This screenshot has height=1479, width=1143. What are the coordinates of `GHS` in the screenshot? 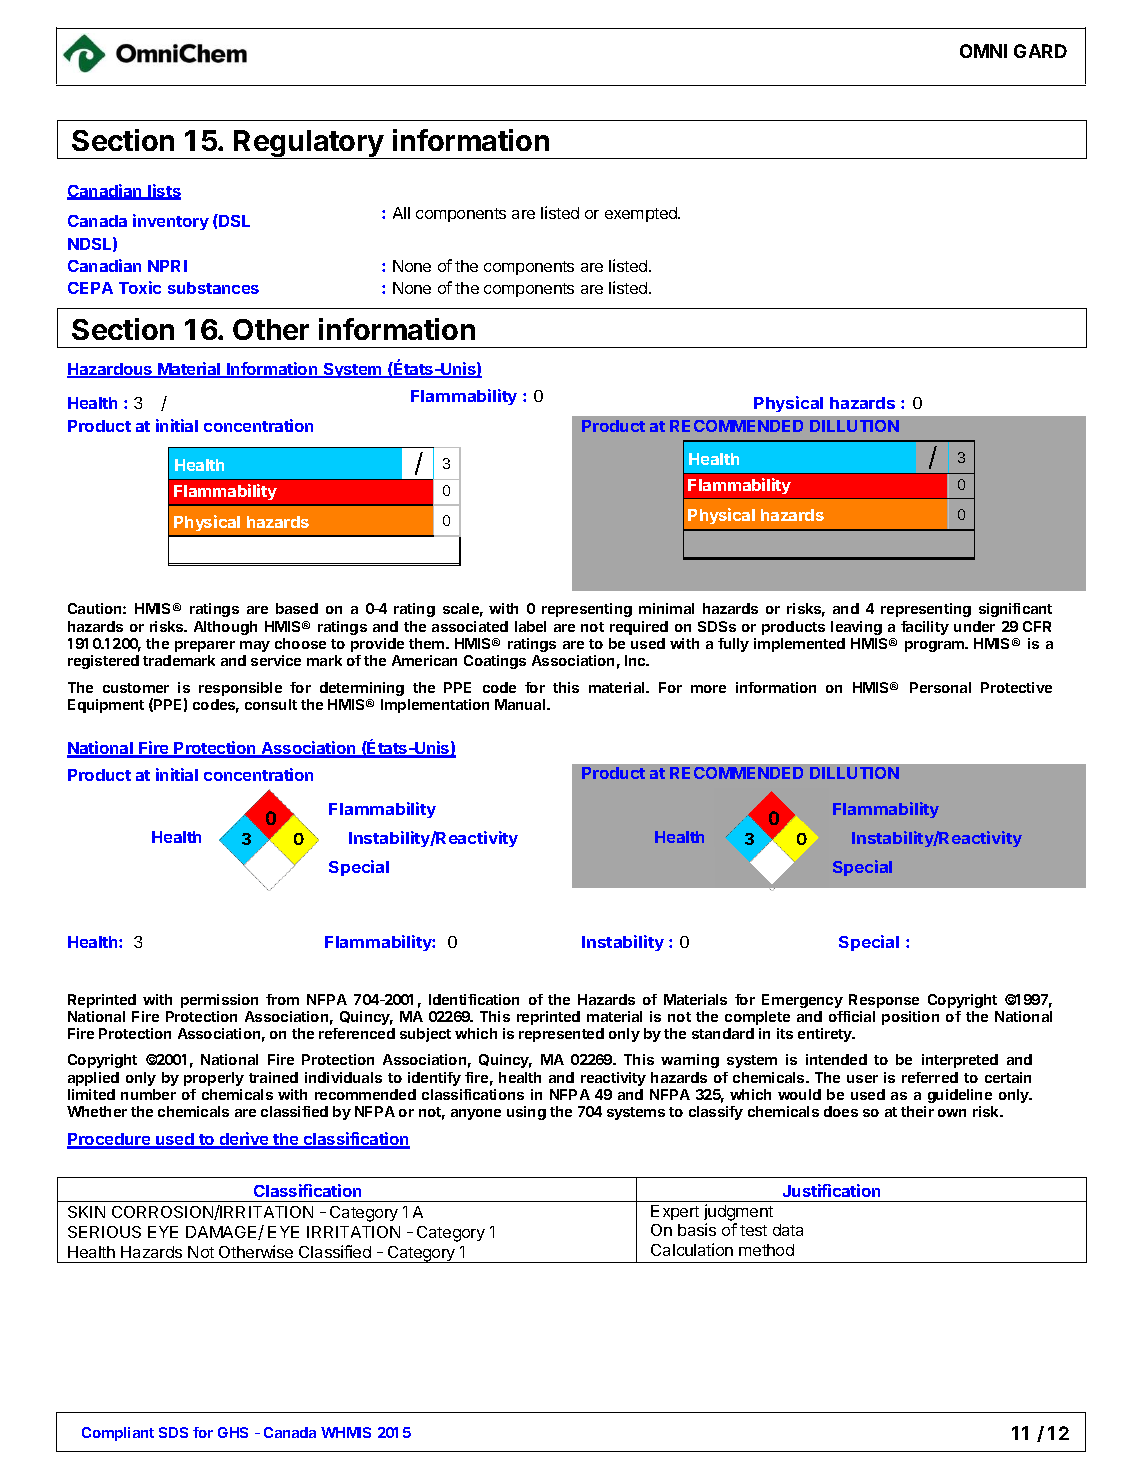 It's located at (233, 1432).
